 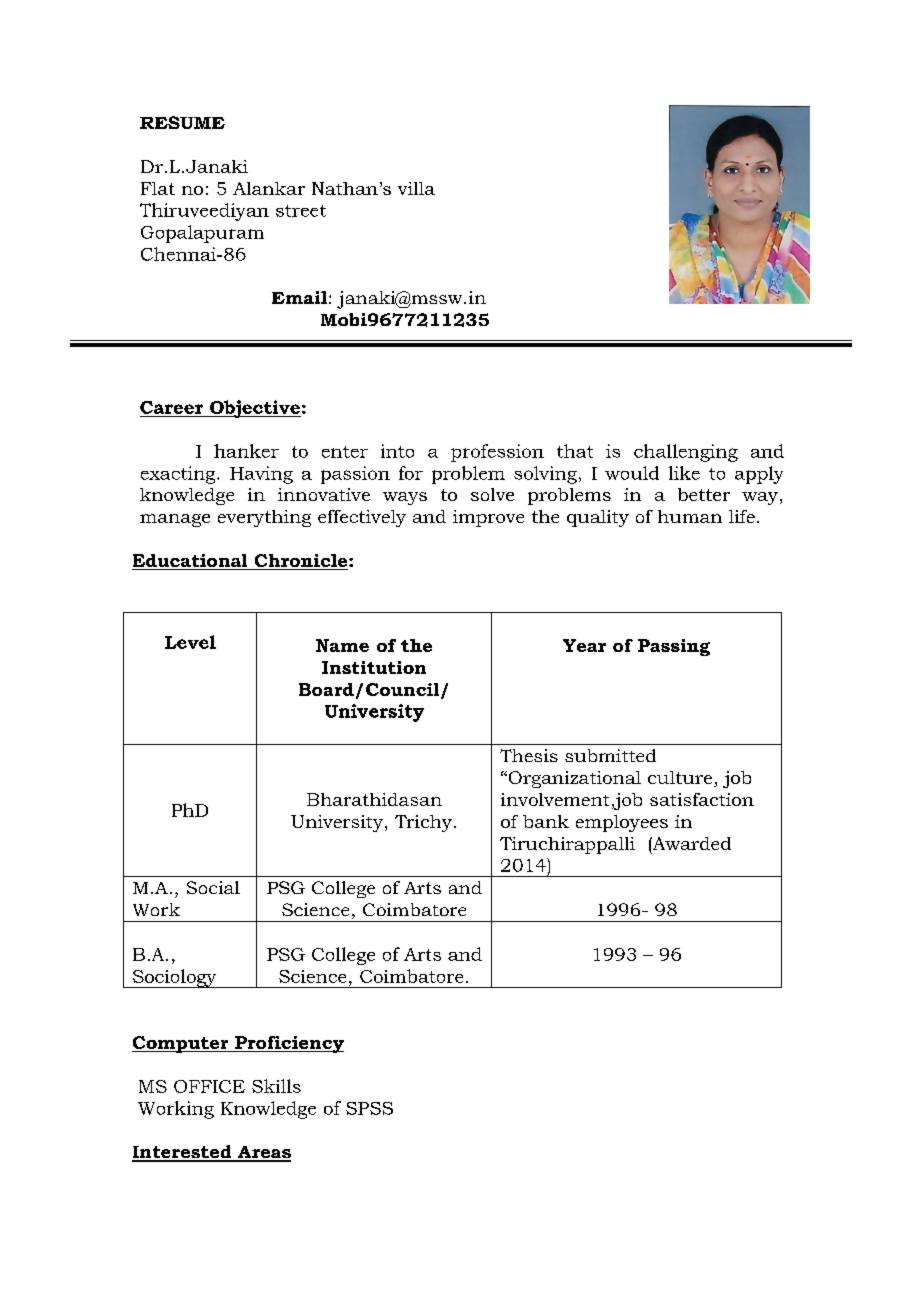 What do you see at coordinates (209, 1086) in the screenshot?
I see `OFFICE` at bounding box center [209, 1086].
